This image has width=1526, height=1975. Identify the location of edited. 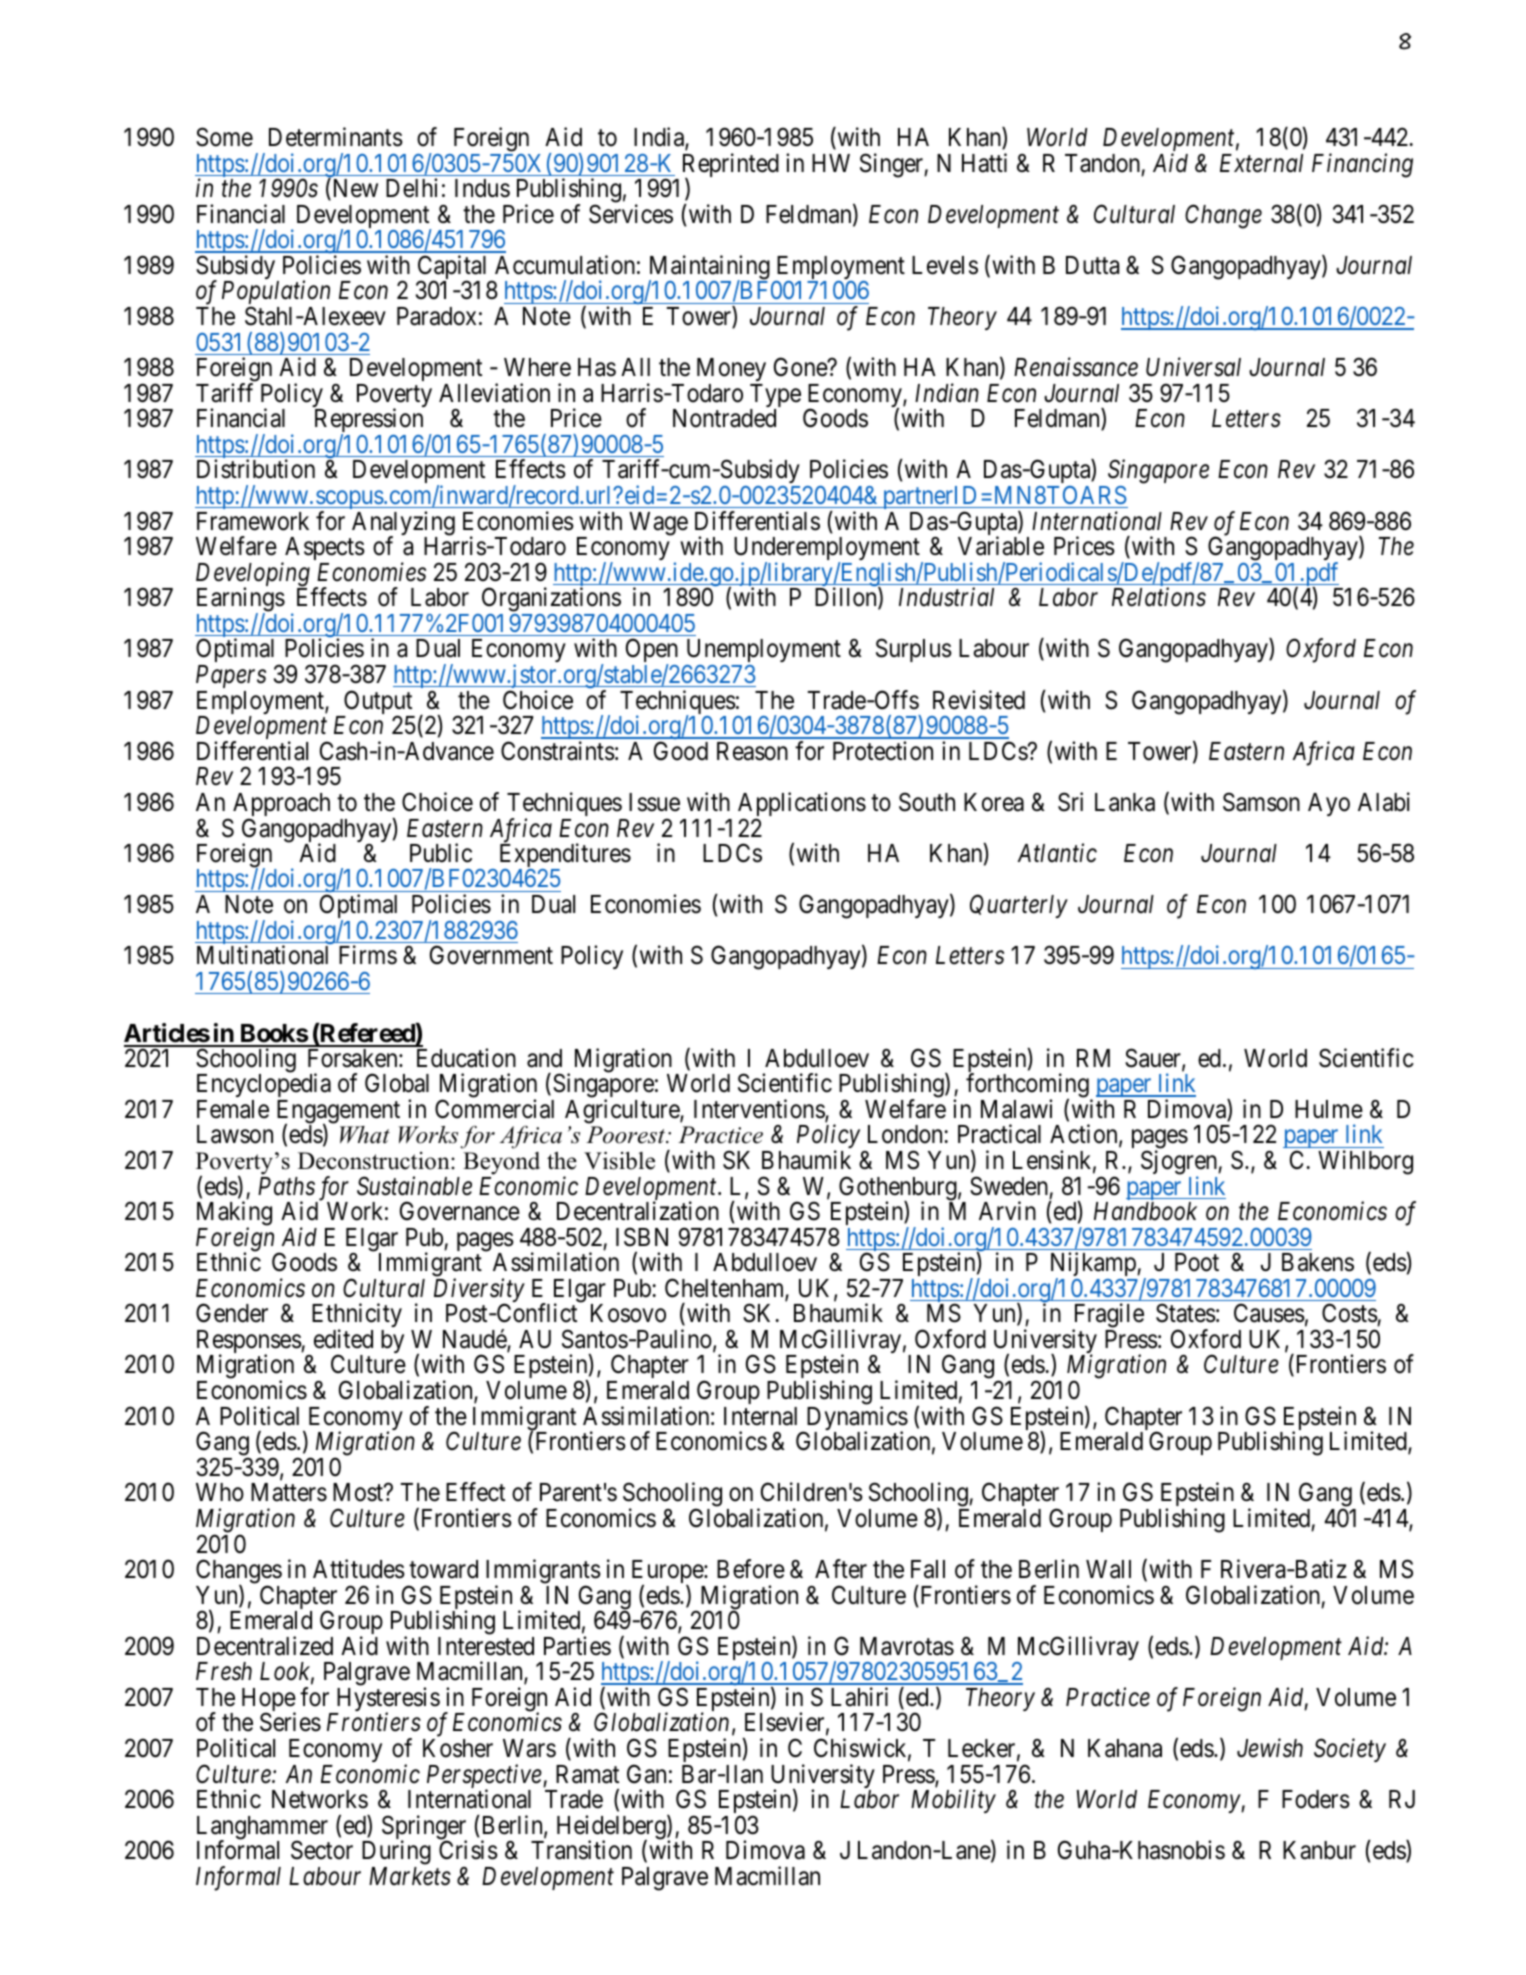
(343, 1339).
